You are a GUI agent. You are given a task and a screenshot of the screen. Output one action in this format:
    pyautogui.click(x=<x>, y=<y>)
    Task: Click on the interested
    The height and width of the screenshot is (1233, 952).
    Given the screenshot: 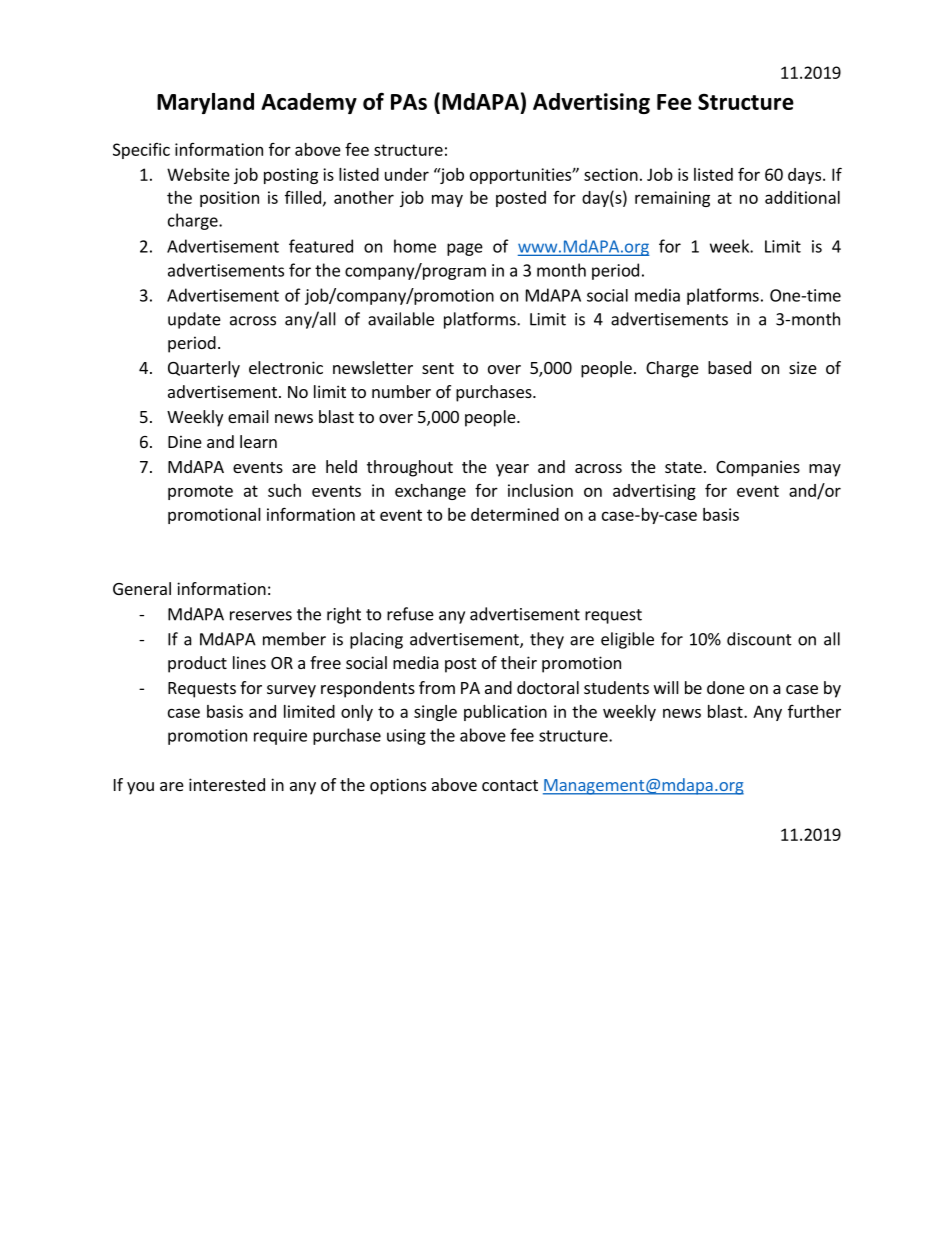 What is the action you would take?
    pyautogui.click(x=227, y=784)
